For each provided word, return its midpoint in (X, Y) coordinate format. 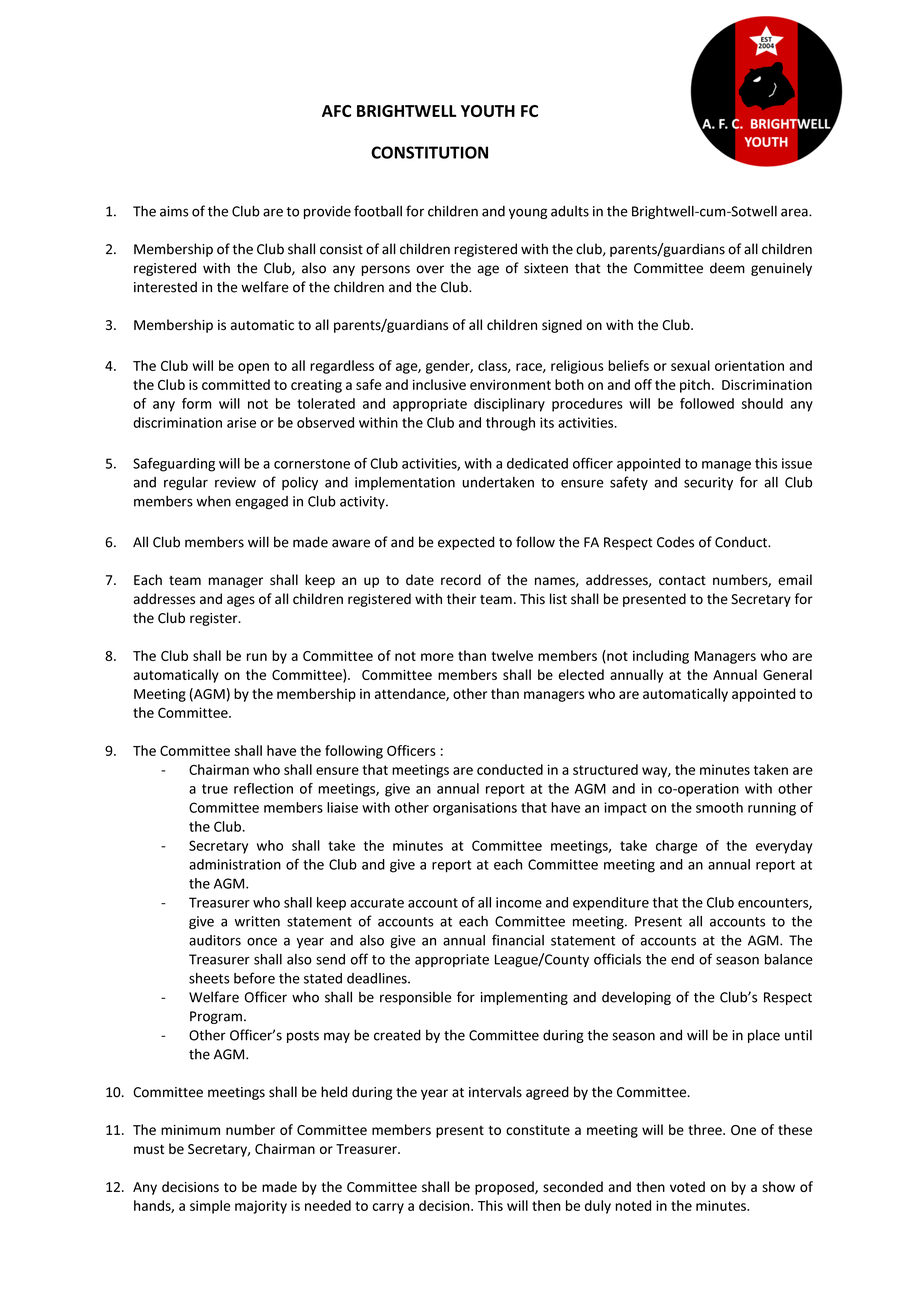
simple (210, 1207)
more (437, 657)
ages (241, 601)
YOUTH (488, 111)
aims (174, 211)
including (661, 657)
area (795, 212)
